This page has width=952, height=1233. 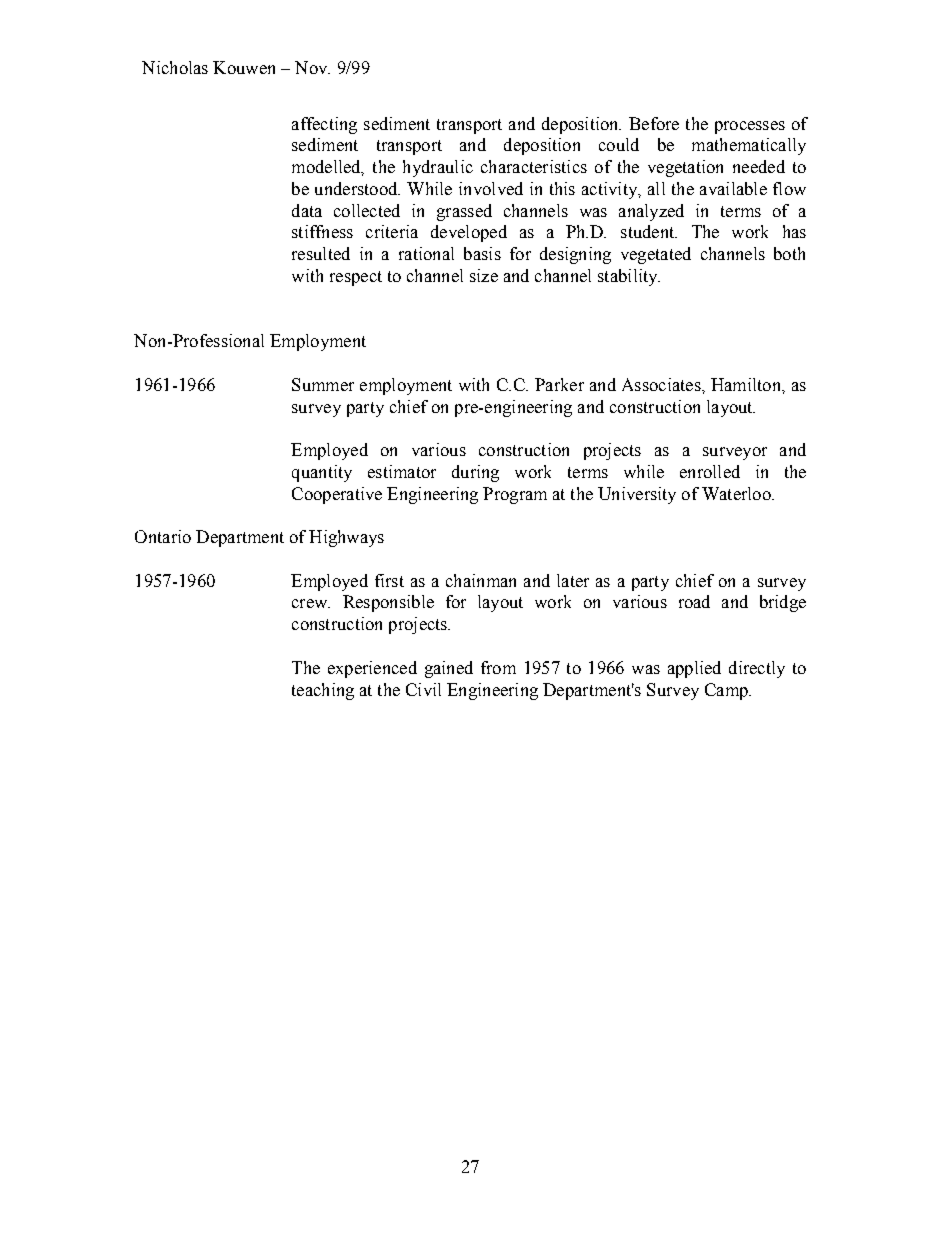 What do you see at coordinates (649, 231) in the page?
I see `student` at bounding box center [649, 231].
